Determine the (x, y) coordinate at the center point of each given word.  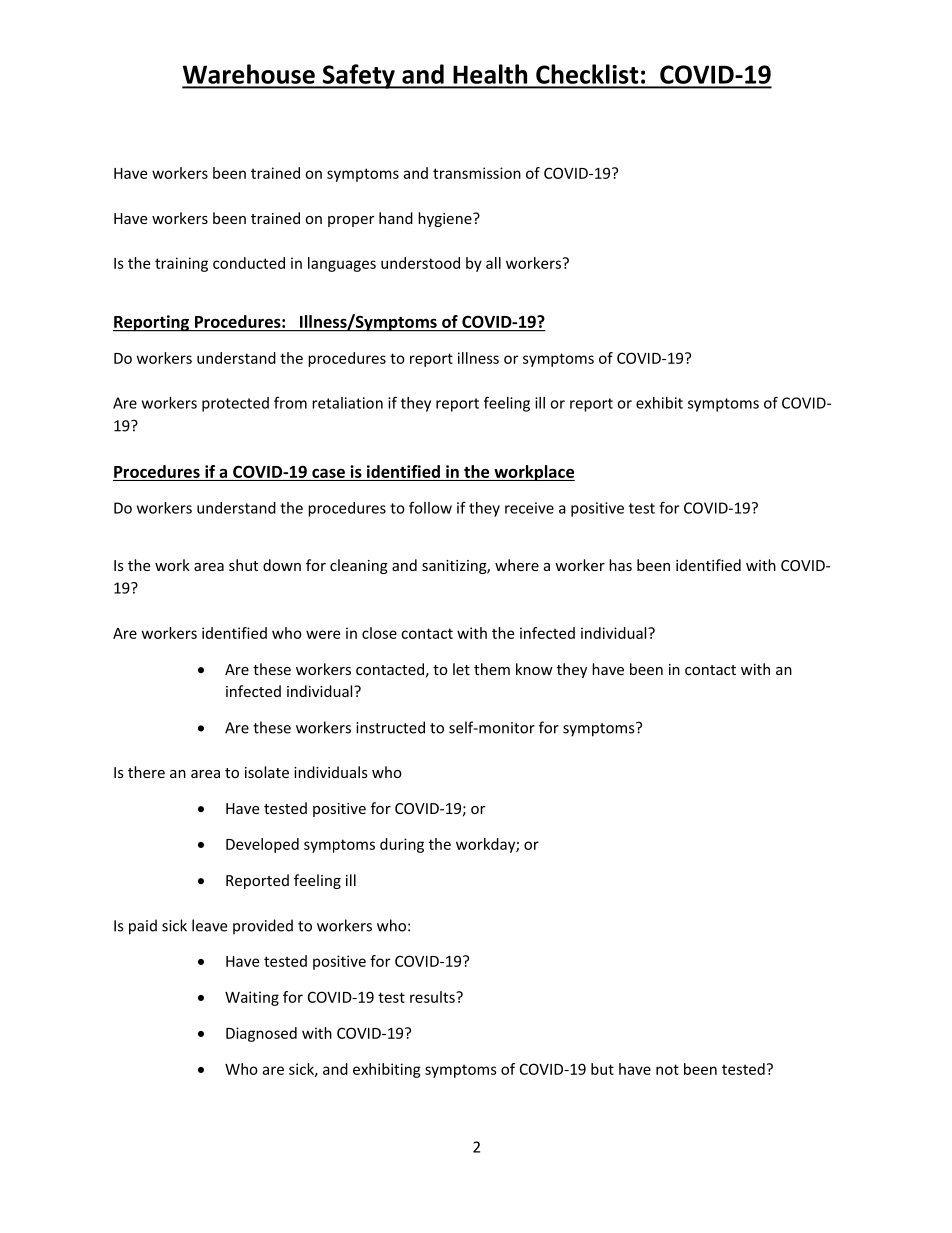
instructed (390, 727)
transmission (477, 173)
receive (529, 508)
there (146, 772)
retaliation (347, 403)
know (534, 669)
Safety (359, 76)
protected (235, 404)
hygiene (446, 219)
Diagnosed (261, 1034)
